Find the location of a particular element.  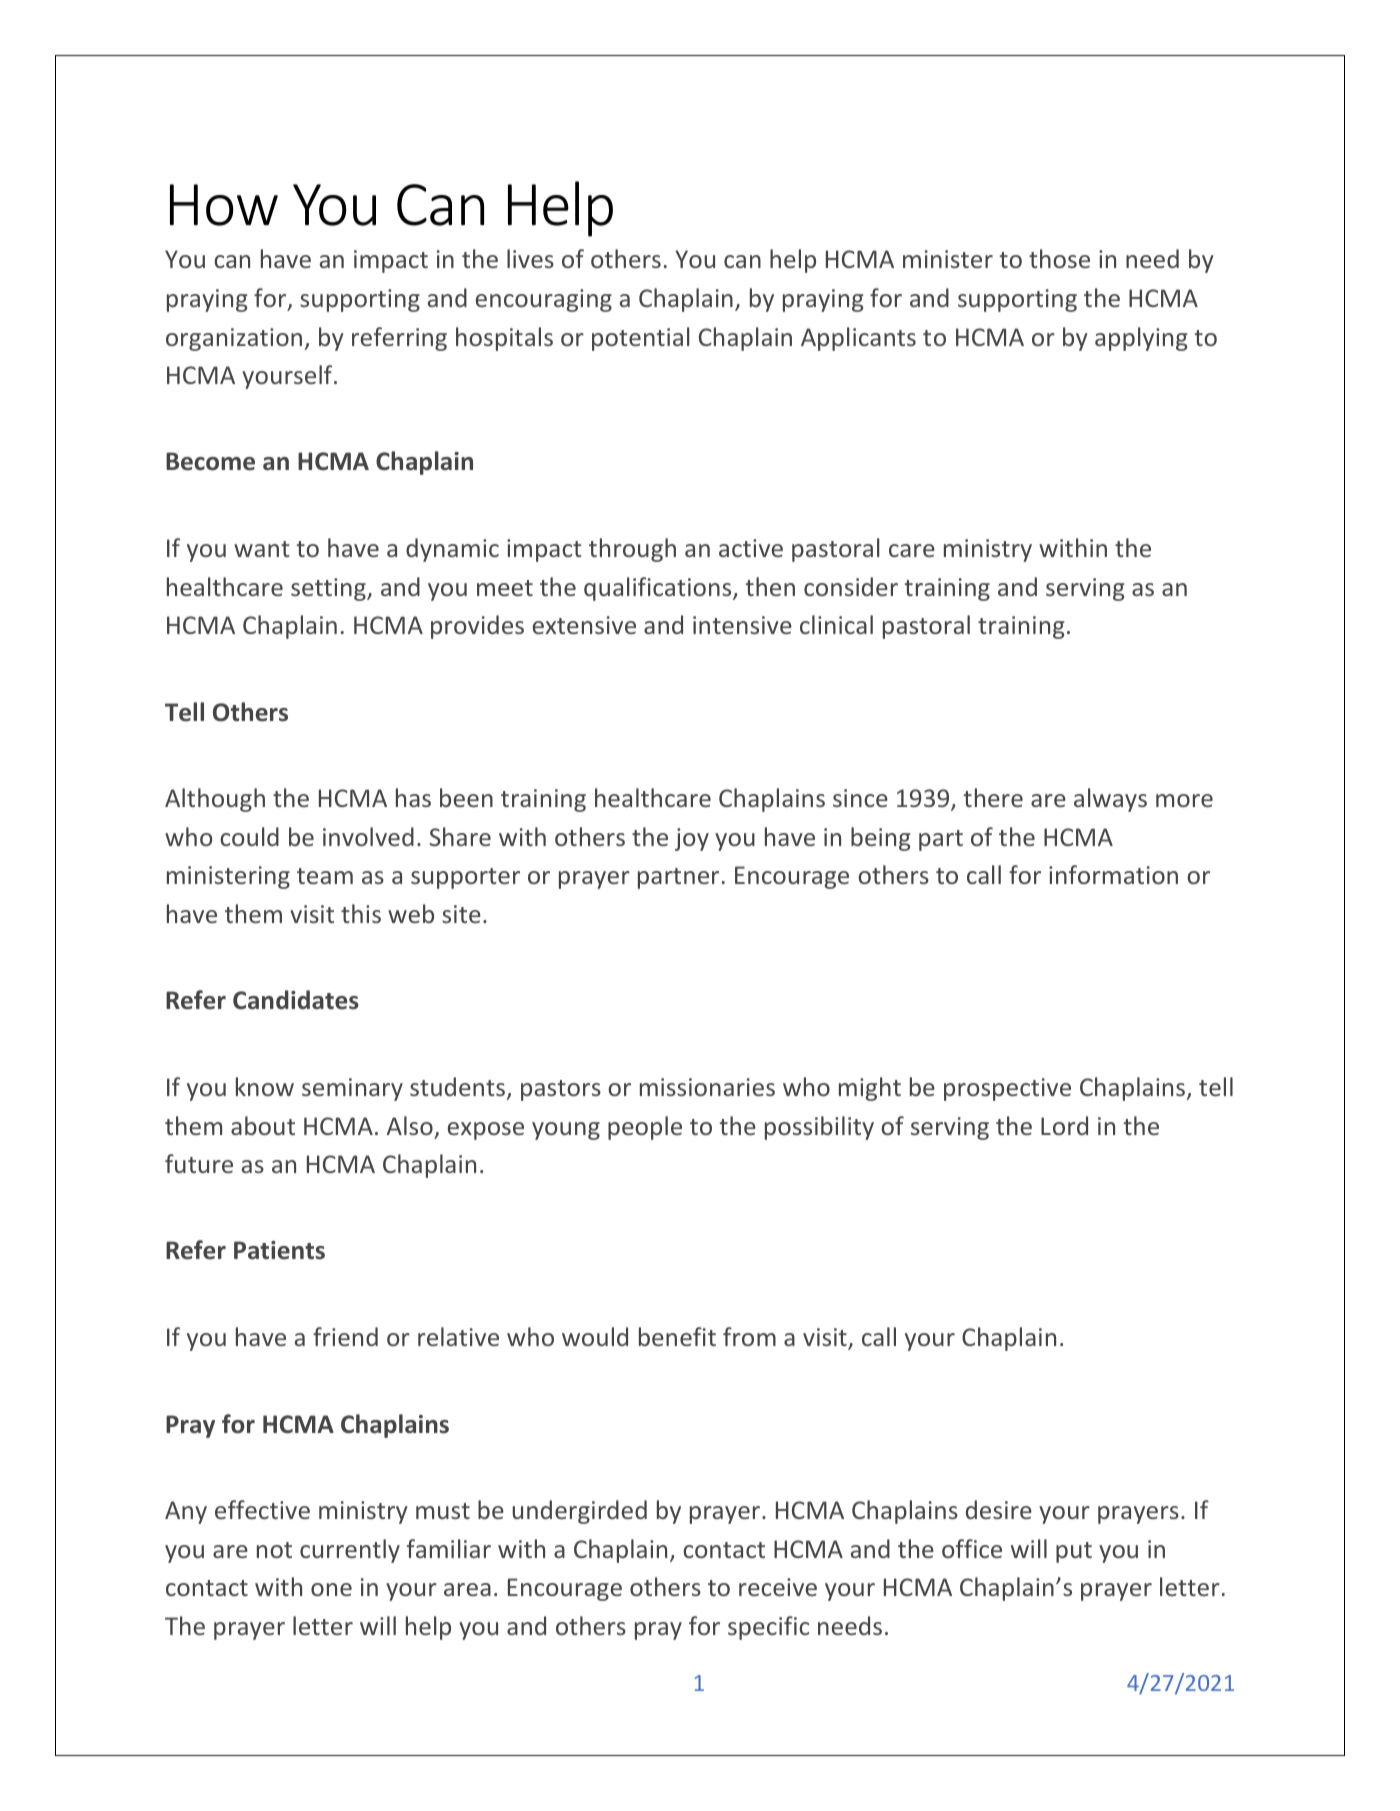

those is located at coordinates (1059, 258).
